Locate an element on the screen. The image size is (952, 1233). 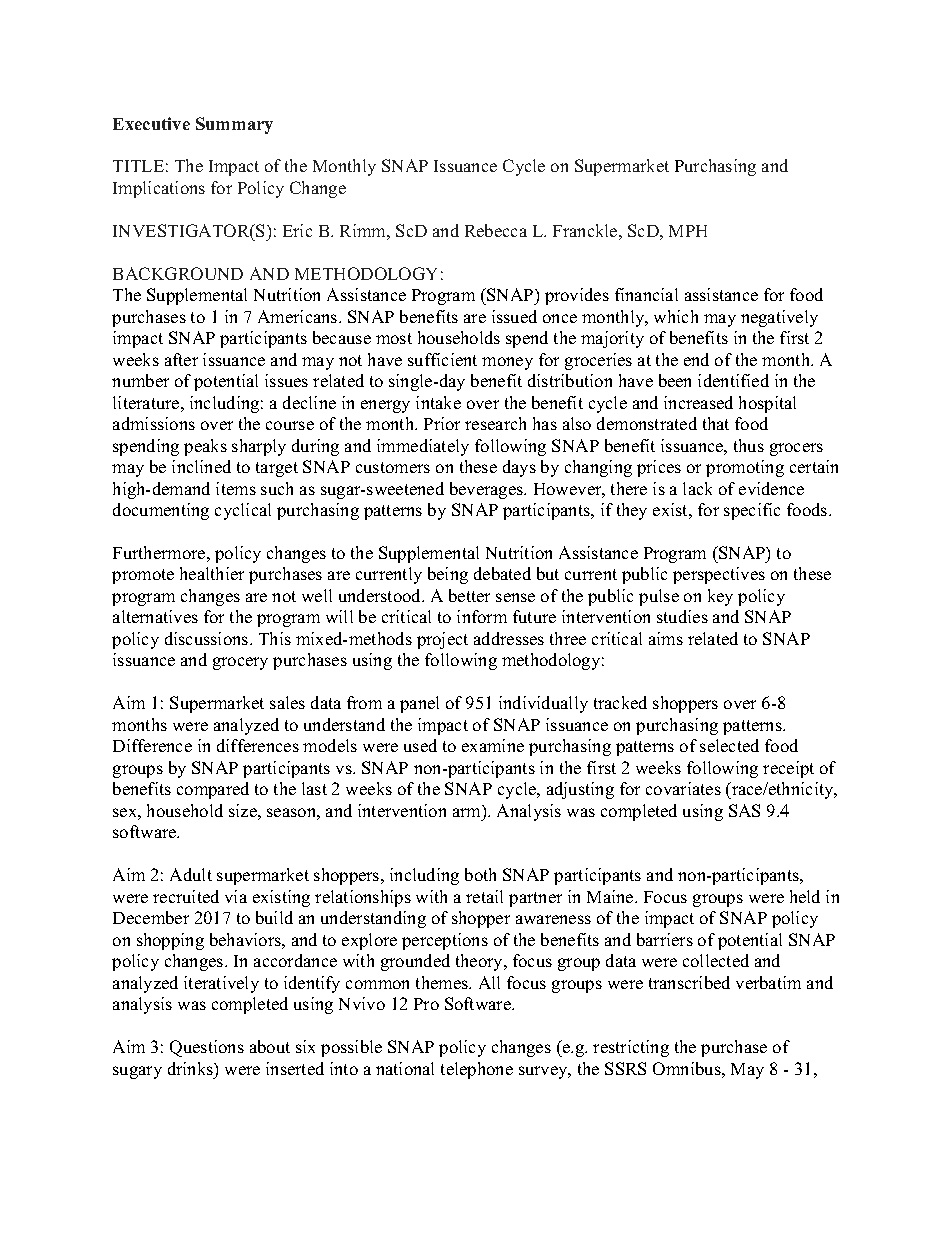
compared is located at coordinates (213, 790).
